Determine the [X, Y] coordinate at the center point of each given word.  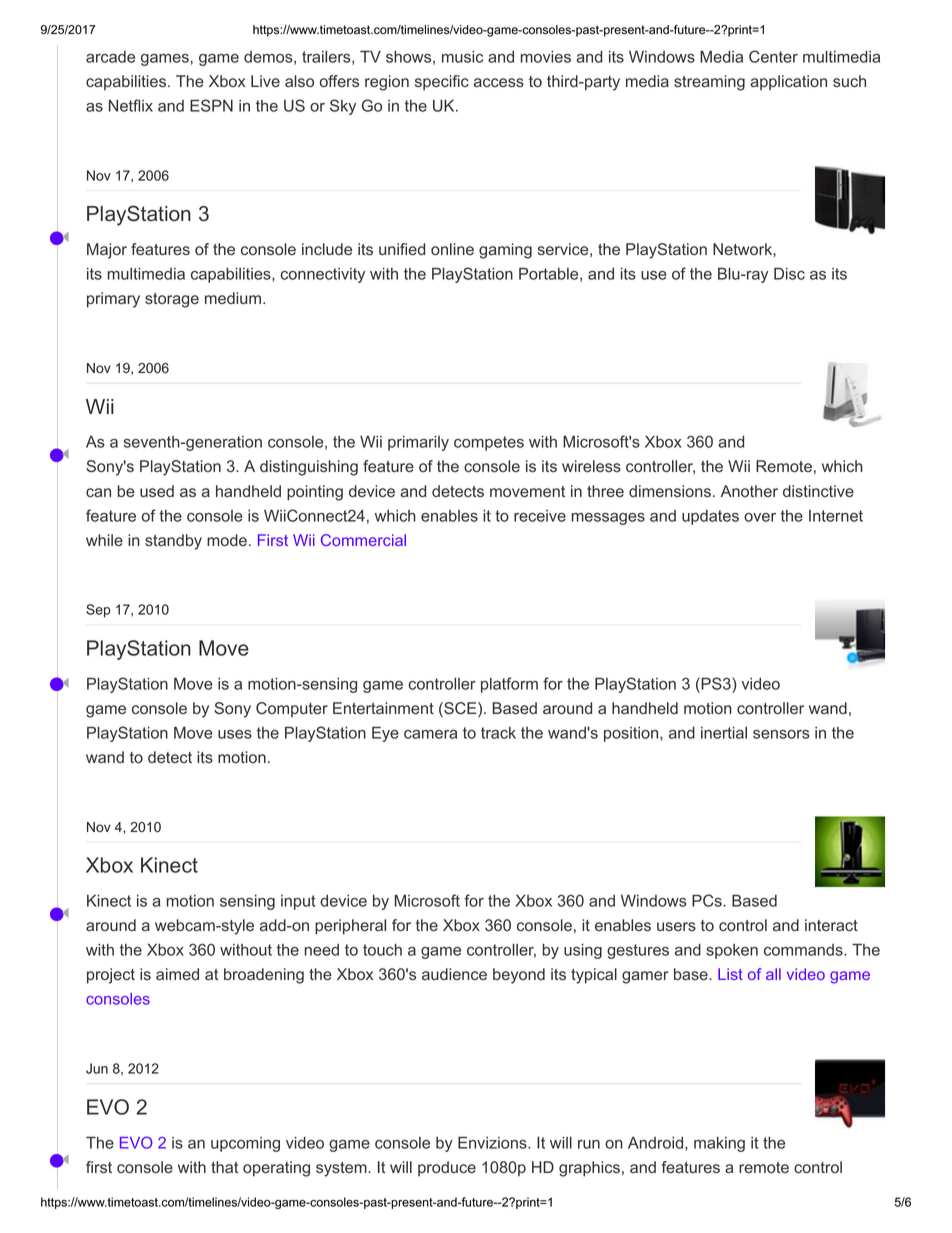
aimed [177, 974]
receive [540, 516]
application [788, 82]
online [452, 249]
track [498, 733]
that [224, 1167]
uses [235, 734]
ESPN [211, 105]
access [499, 82]
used [157, 491]
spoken [732, 951]
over [760, 517]
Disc [789, 273]
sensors [781, 734]
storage [172, 300]
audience [454, 974]
